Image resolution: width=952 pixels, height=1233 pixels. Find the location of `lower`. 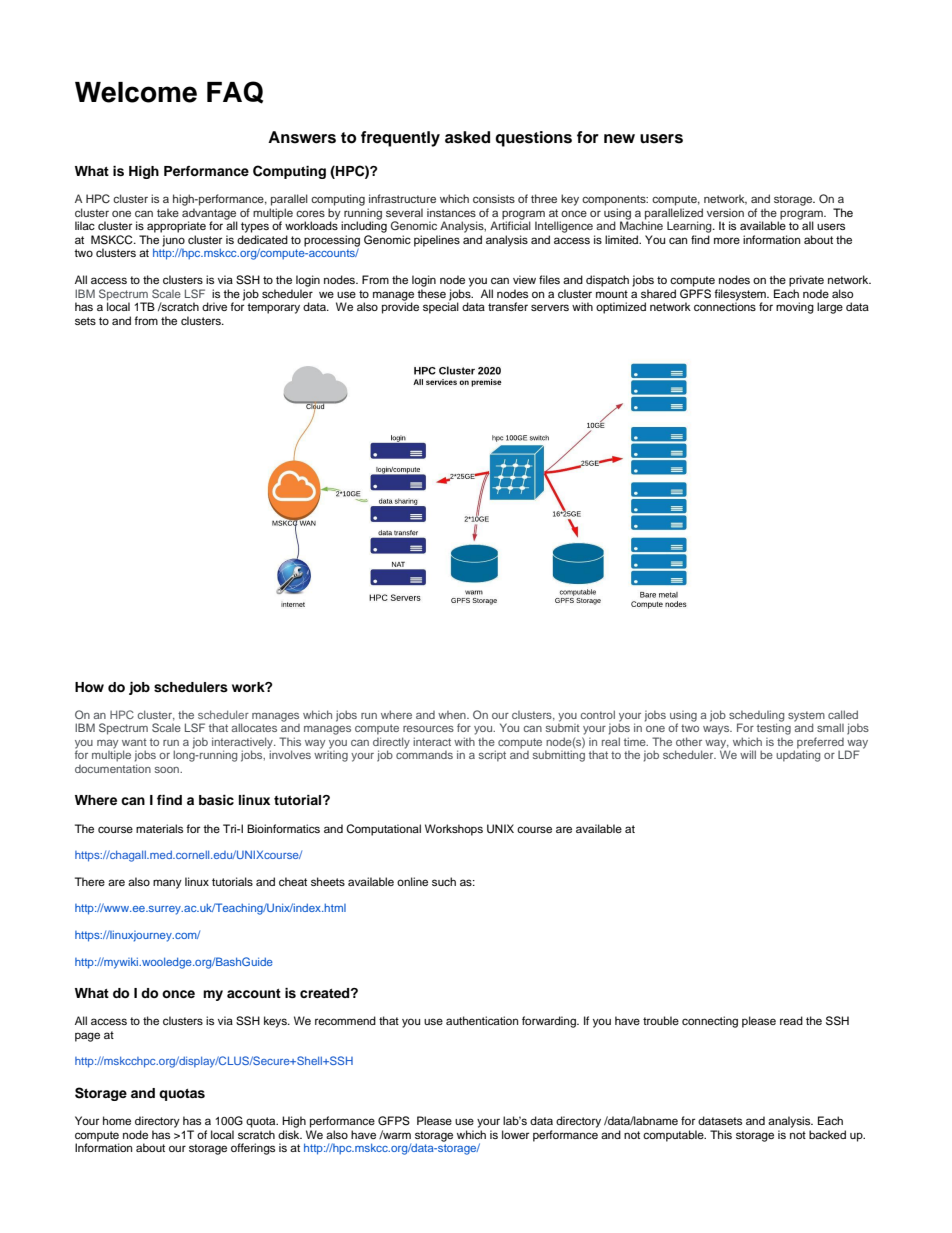

lower is located at coordinates (515, 1134).
